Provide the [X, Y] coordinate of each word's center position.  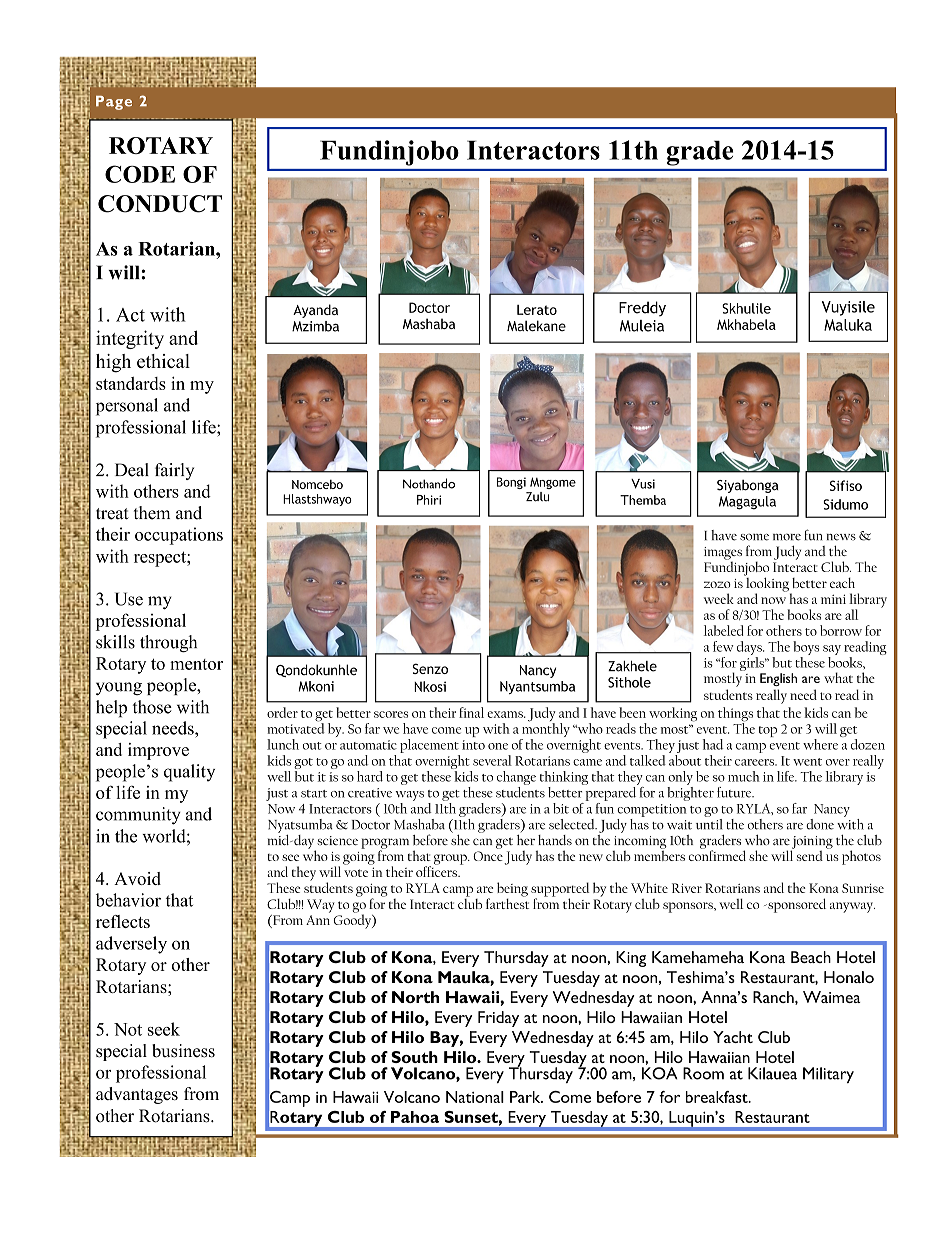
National [475, 1097]
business [183, 1051]
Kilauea [772, 1073]
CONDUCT [160, 204]
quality [189, 773]
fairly [174, 471]
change [516, 778]
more [787, 537]
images [723, 554]
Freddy [642, 308]
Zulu [537, 497]
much [744, 776]
